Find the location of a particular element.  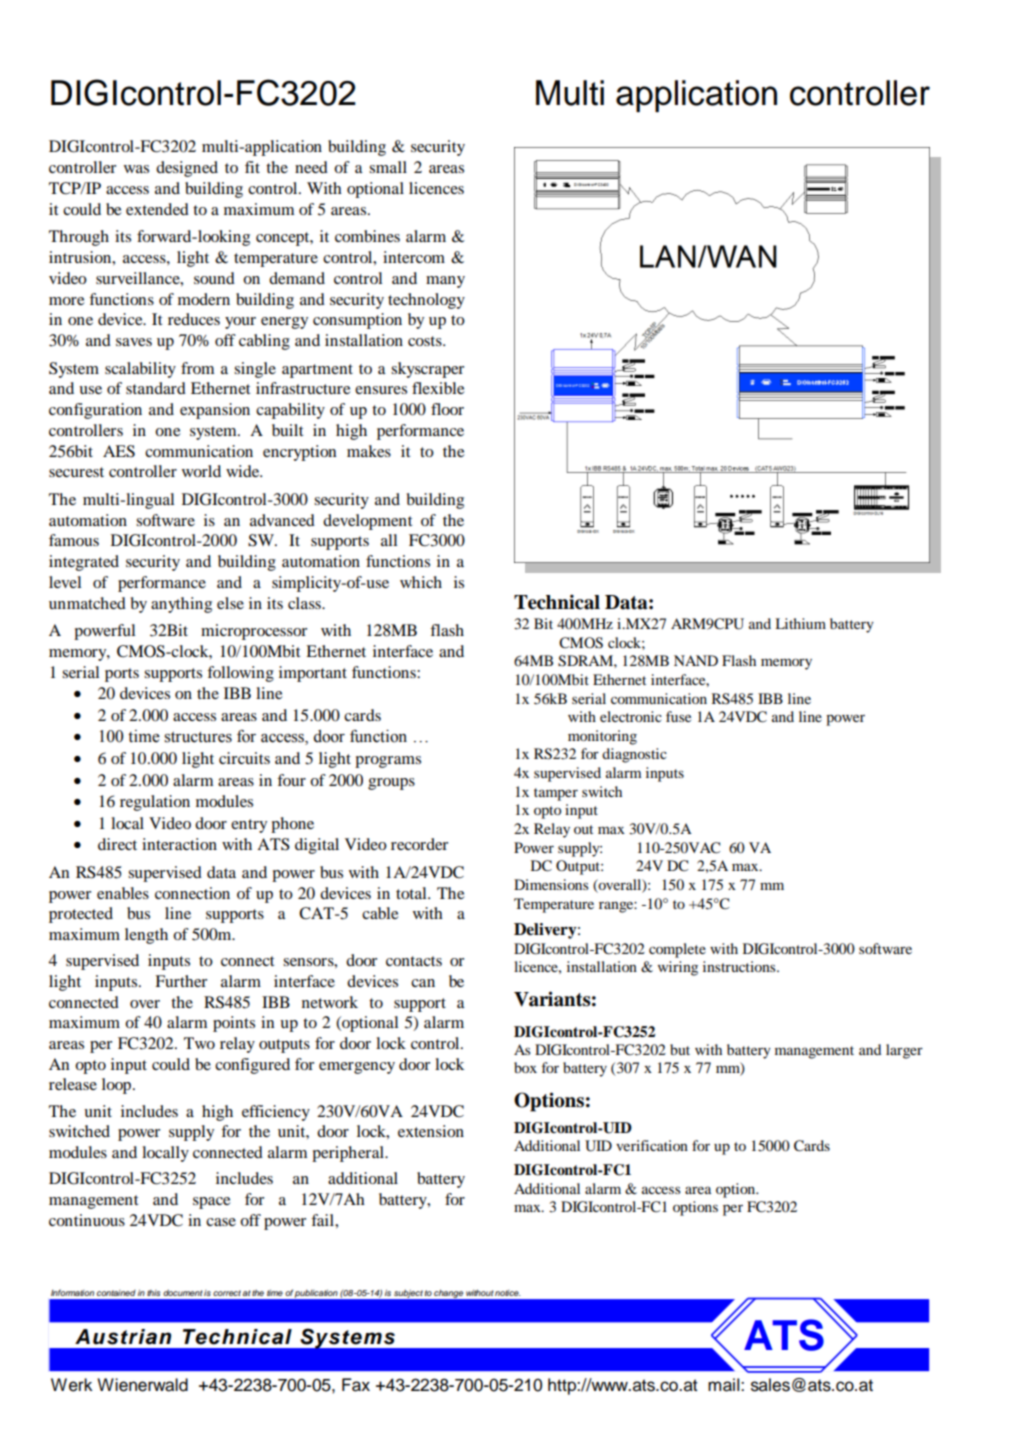

notice is located at coordinates (508, 1293).
